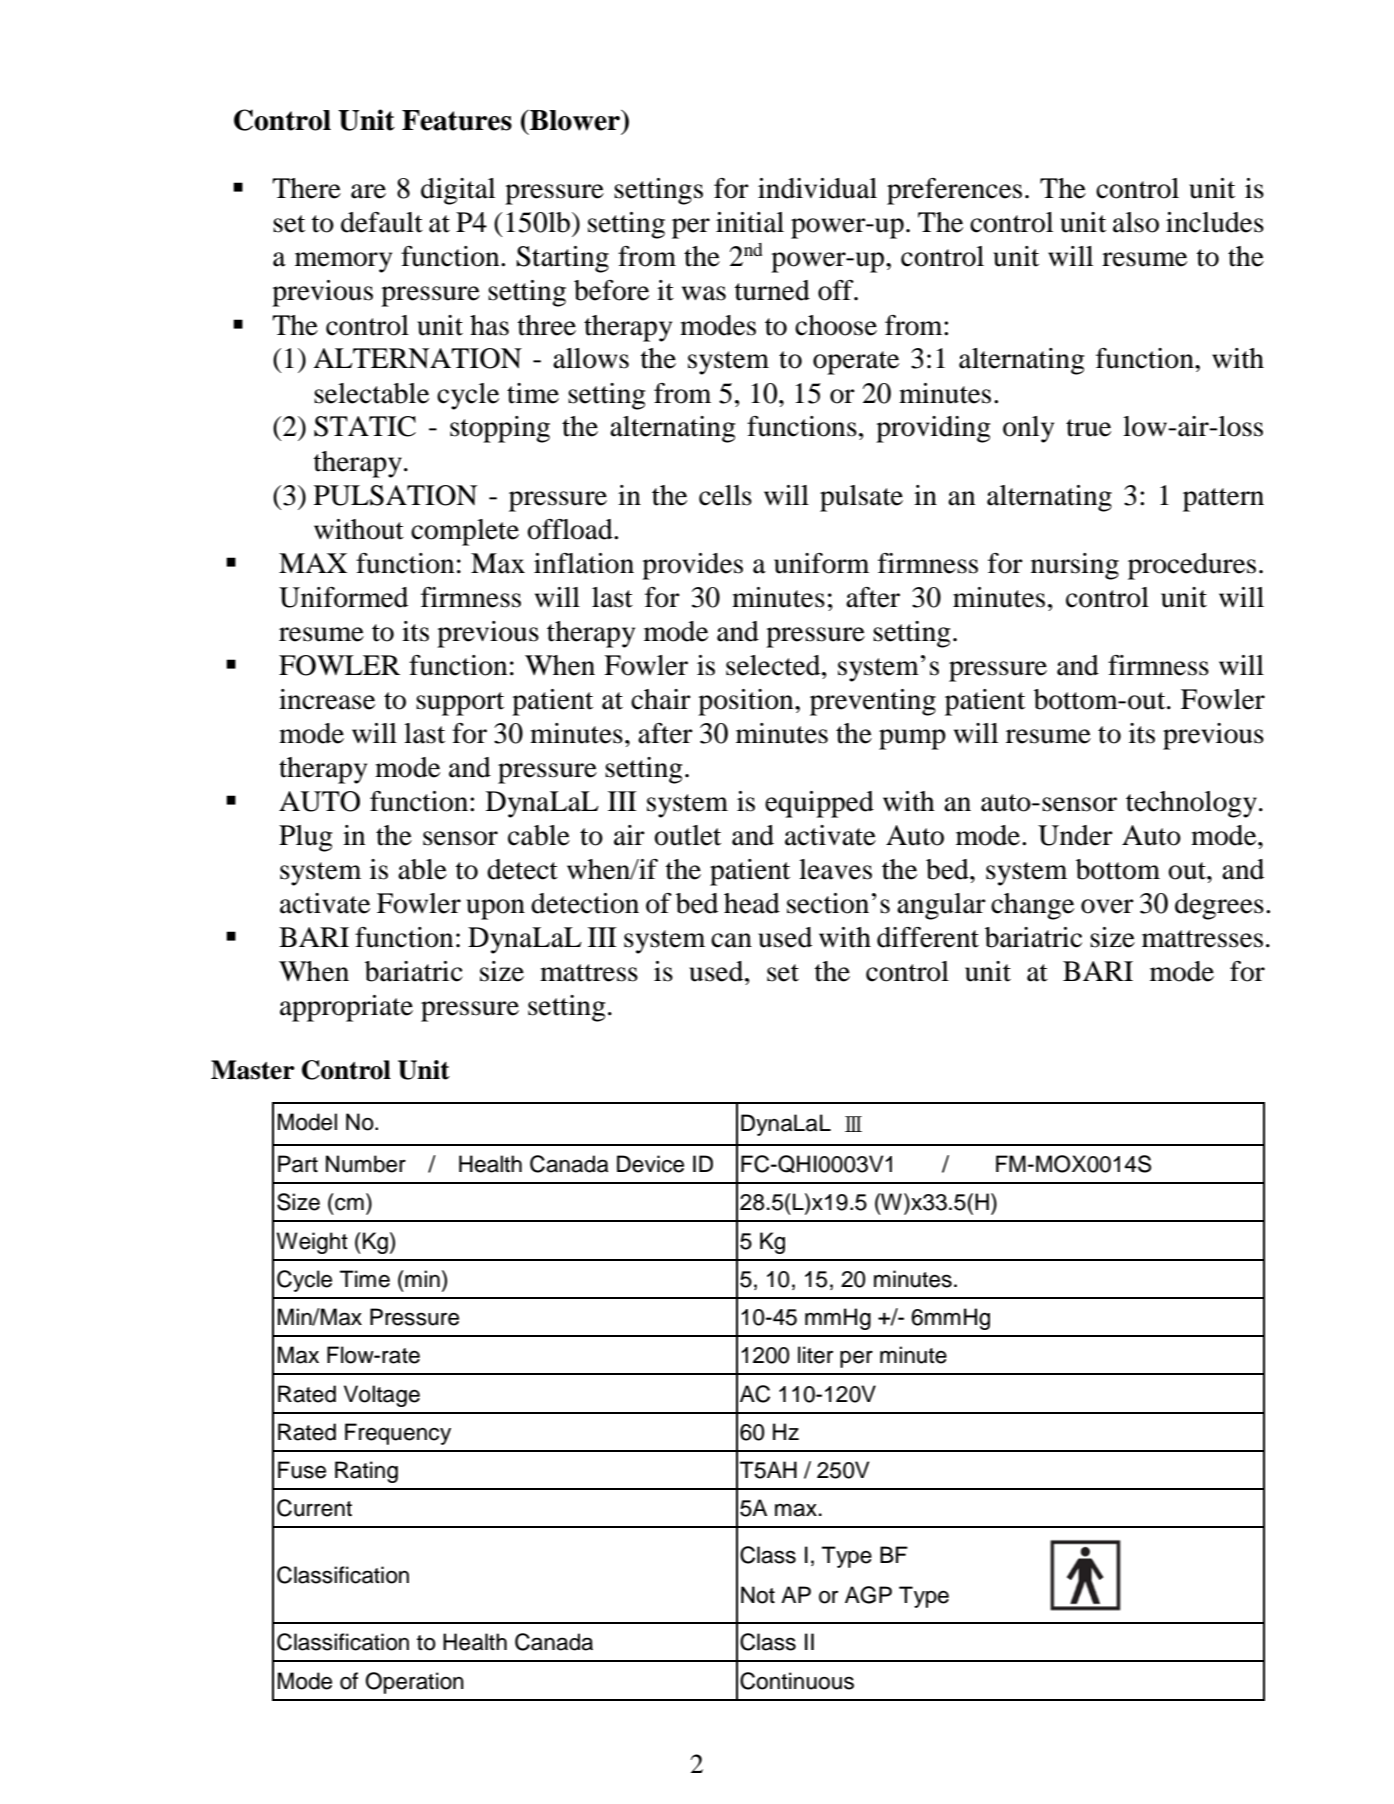 This screenshot has width=1394, height=1804. What do you see at coordinates (305, 838) in the screenshot?
I see `Plug` at bounding box center [305, 838].
